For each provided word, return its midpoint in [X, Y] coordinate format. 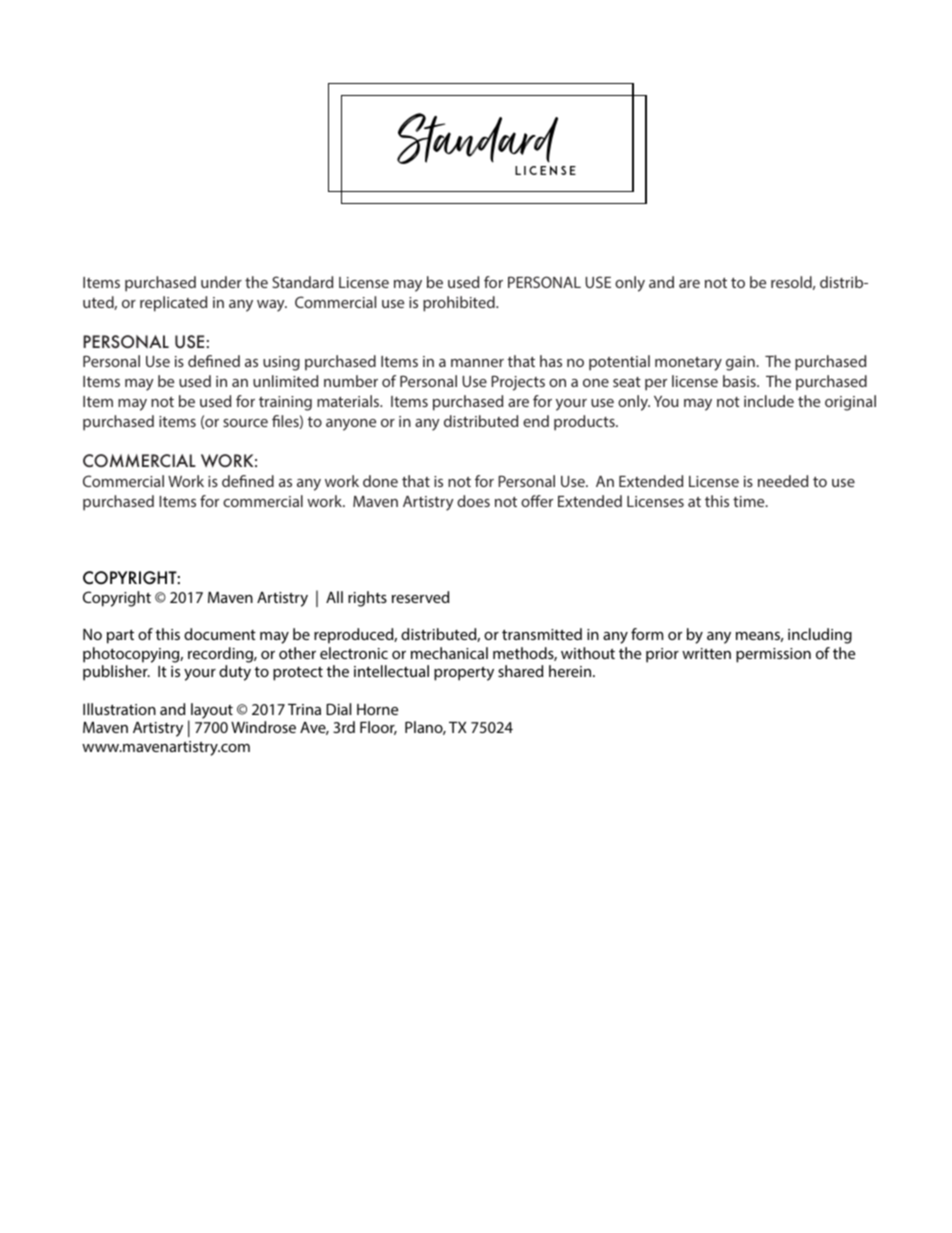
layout [212, 711]
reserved [420, 597]
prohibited [460, 304]
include [769, 401]
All [334, 597]
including [820, 636]
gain [741, 363]
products [585, 423]
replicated [173, 304]
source [245, 423]
